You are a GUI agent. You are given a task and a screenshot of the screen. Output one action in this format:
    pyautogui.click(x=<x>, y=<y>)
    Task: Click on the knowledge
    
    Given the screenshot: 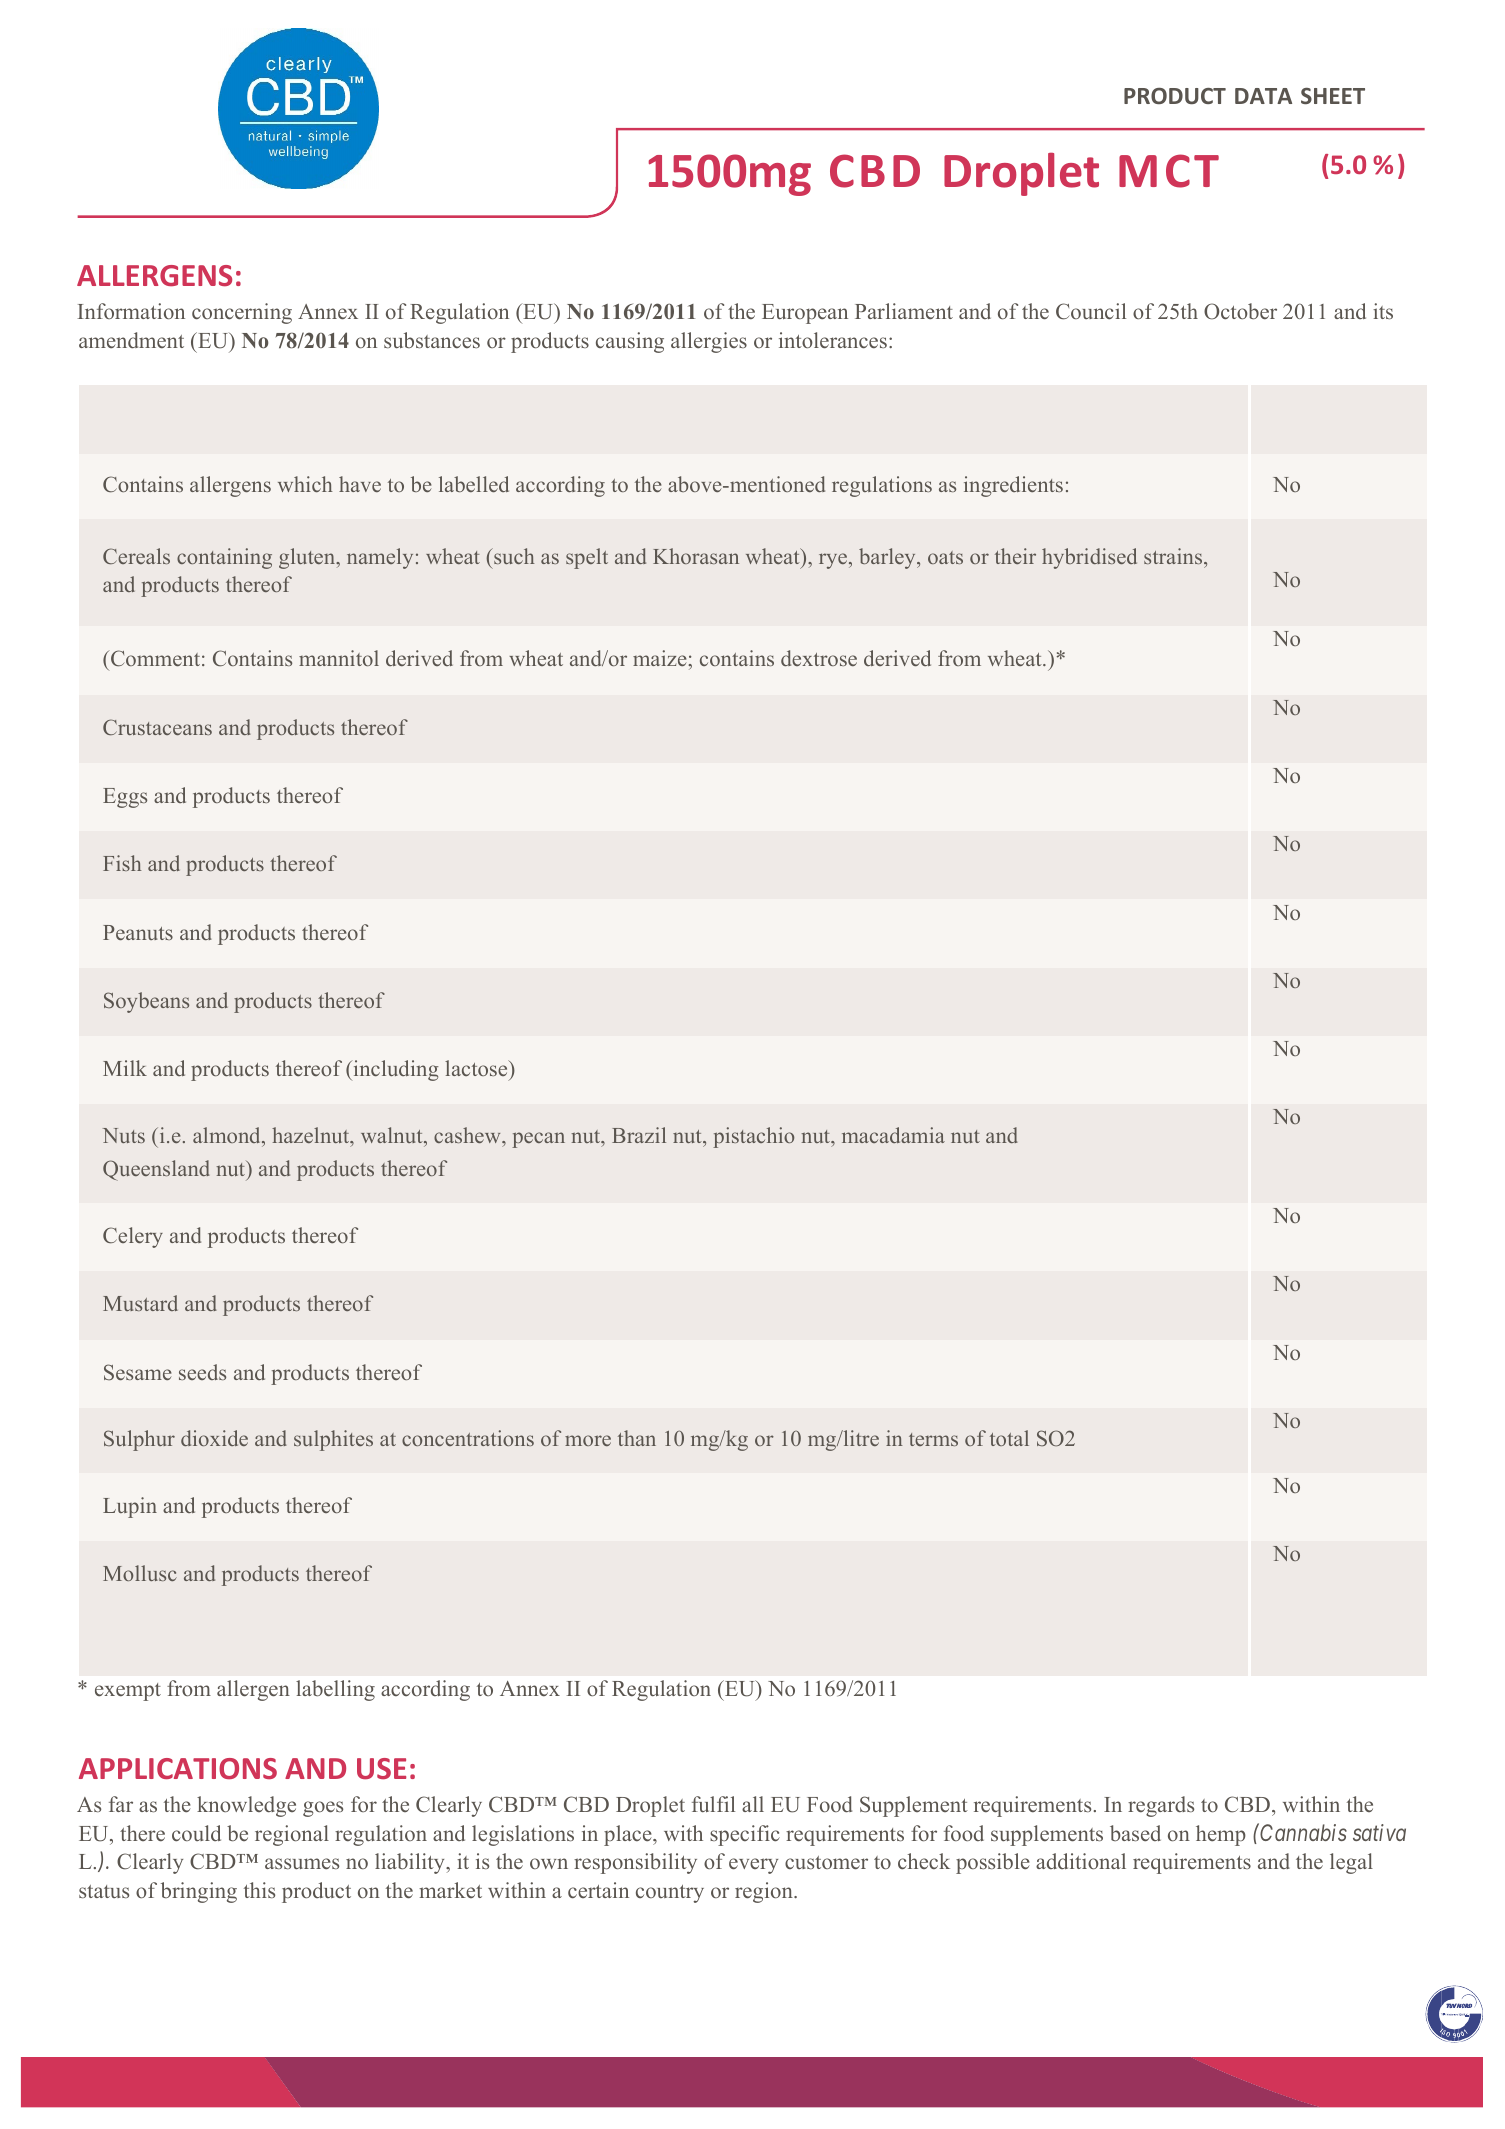 What is the action you would take?
    pyautogui.click(x=246, y=1806)
